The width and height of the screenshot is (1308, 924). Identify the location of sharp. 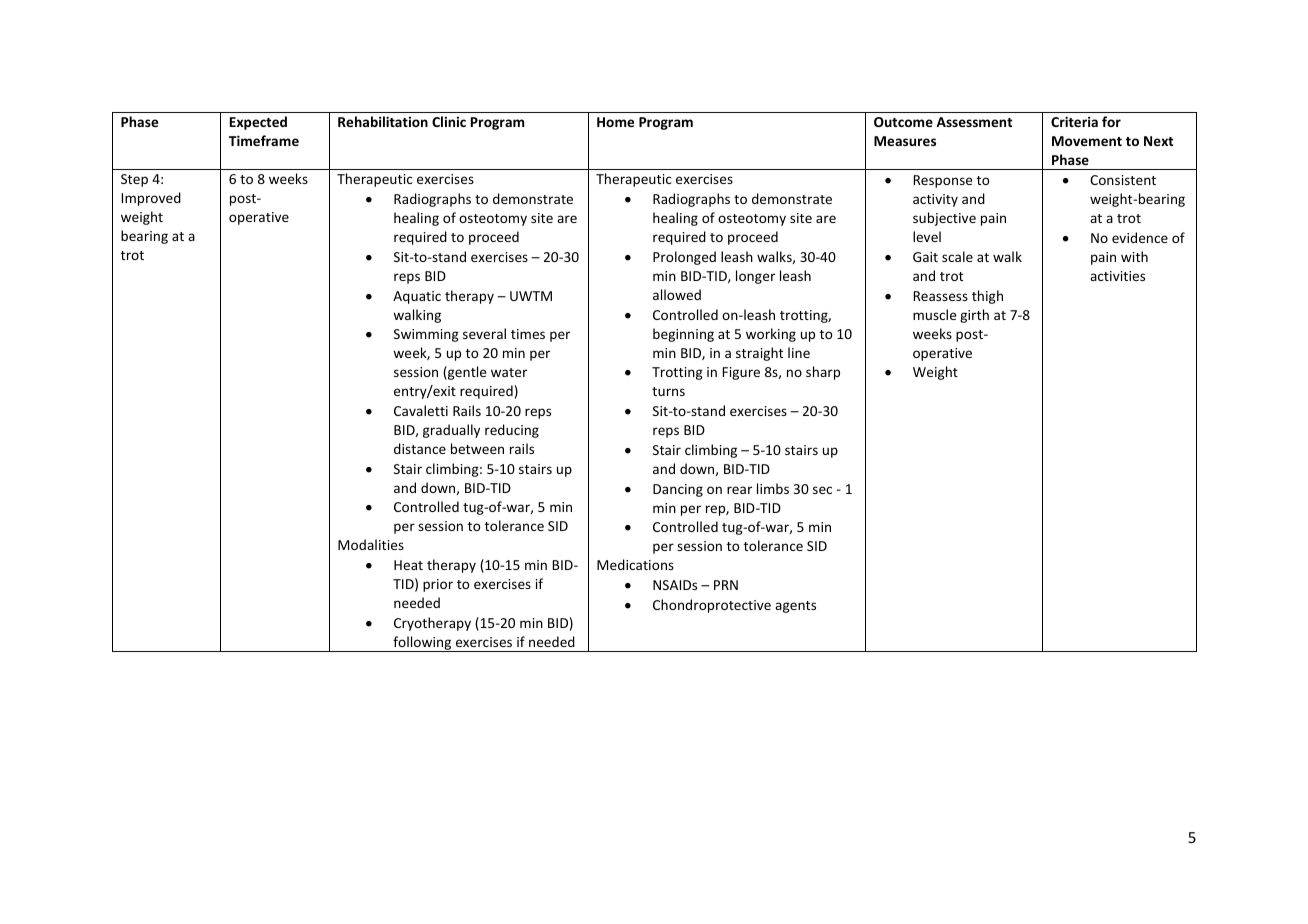
(823, 373).
